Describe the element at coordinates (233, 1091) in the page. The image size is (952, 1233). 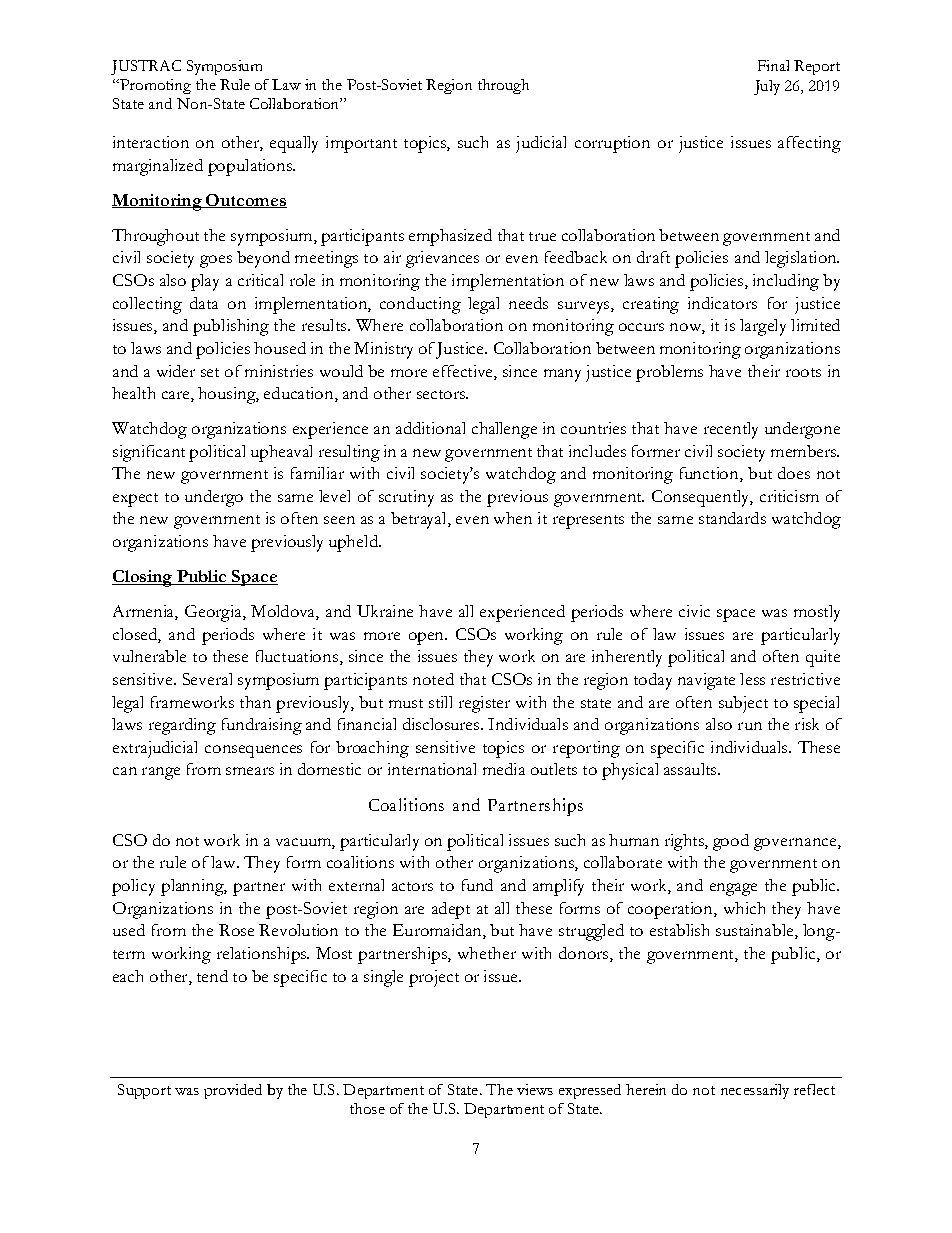
I see `provided` at that location.
